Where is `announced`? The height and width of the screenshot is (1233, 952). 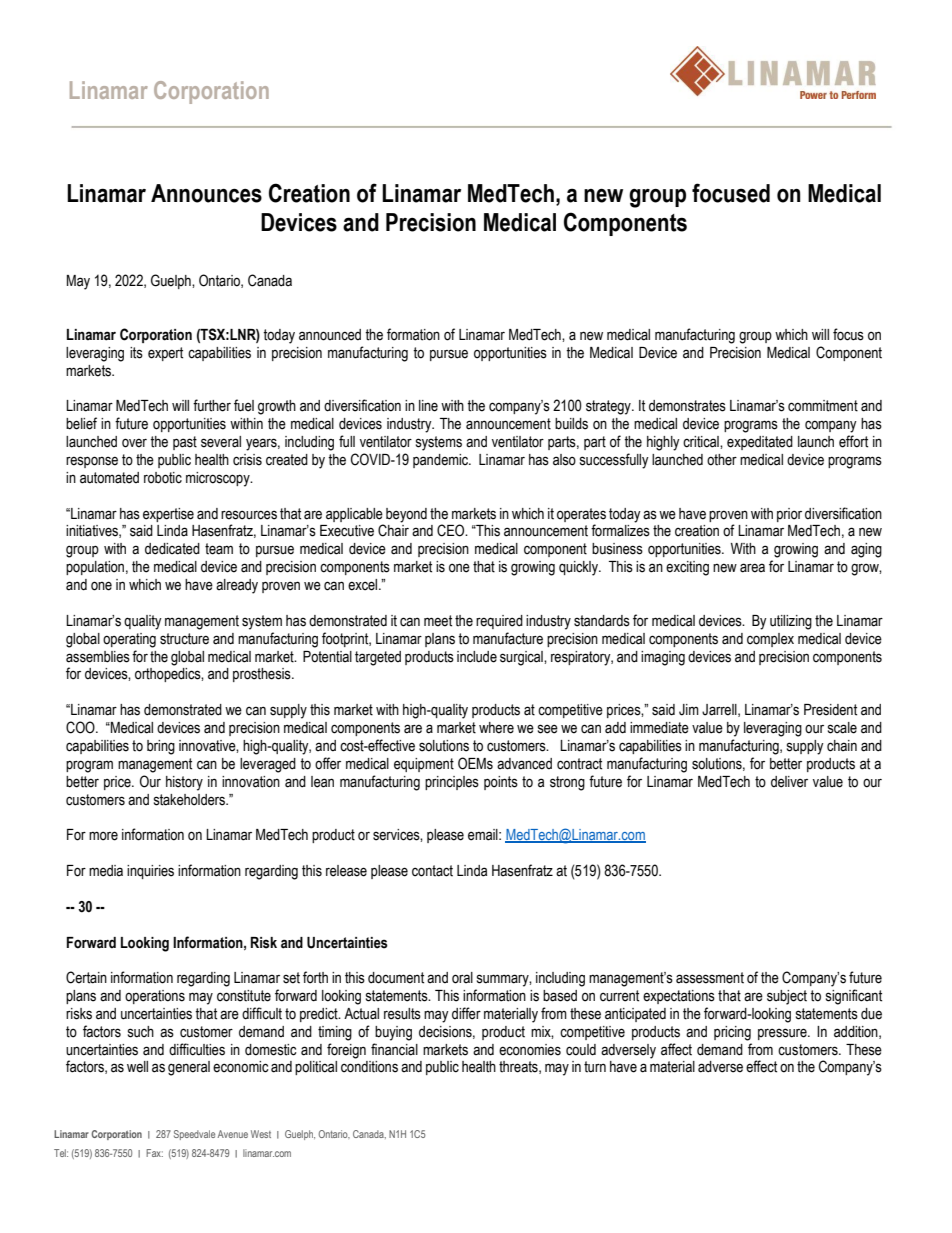
announced is located at coordinates (330, 335).
